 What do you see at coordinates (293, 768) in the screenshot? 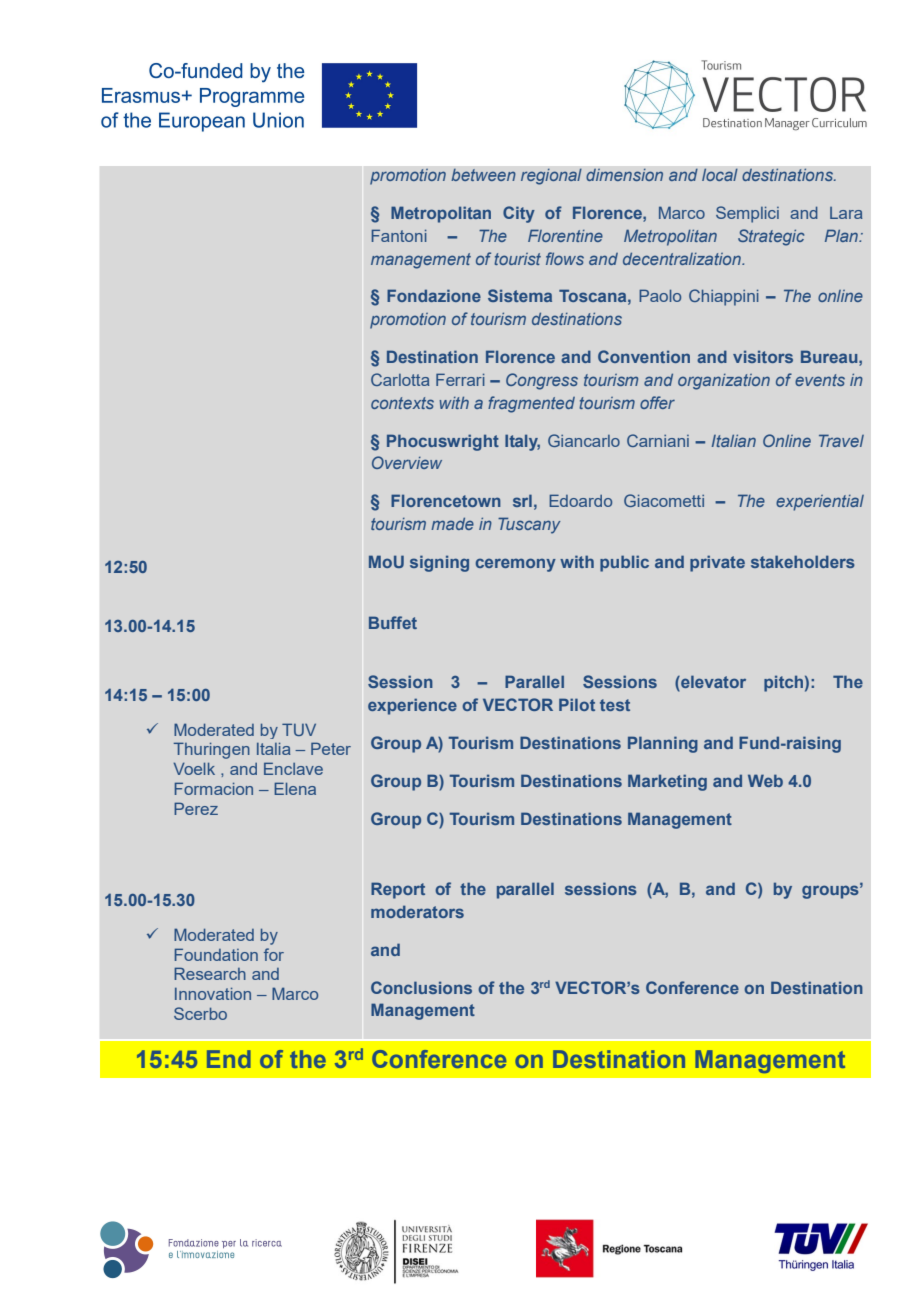
I see `Enclave` at bounding box center [293, 768].
